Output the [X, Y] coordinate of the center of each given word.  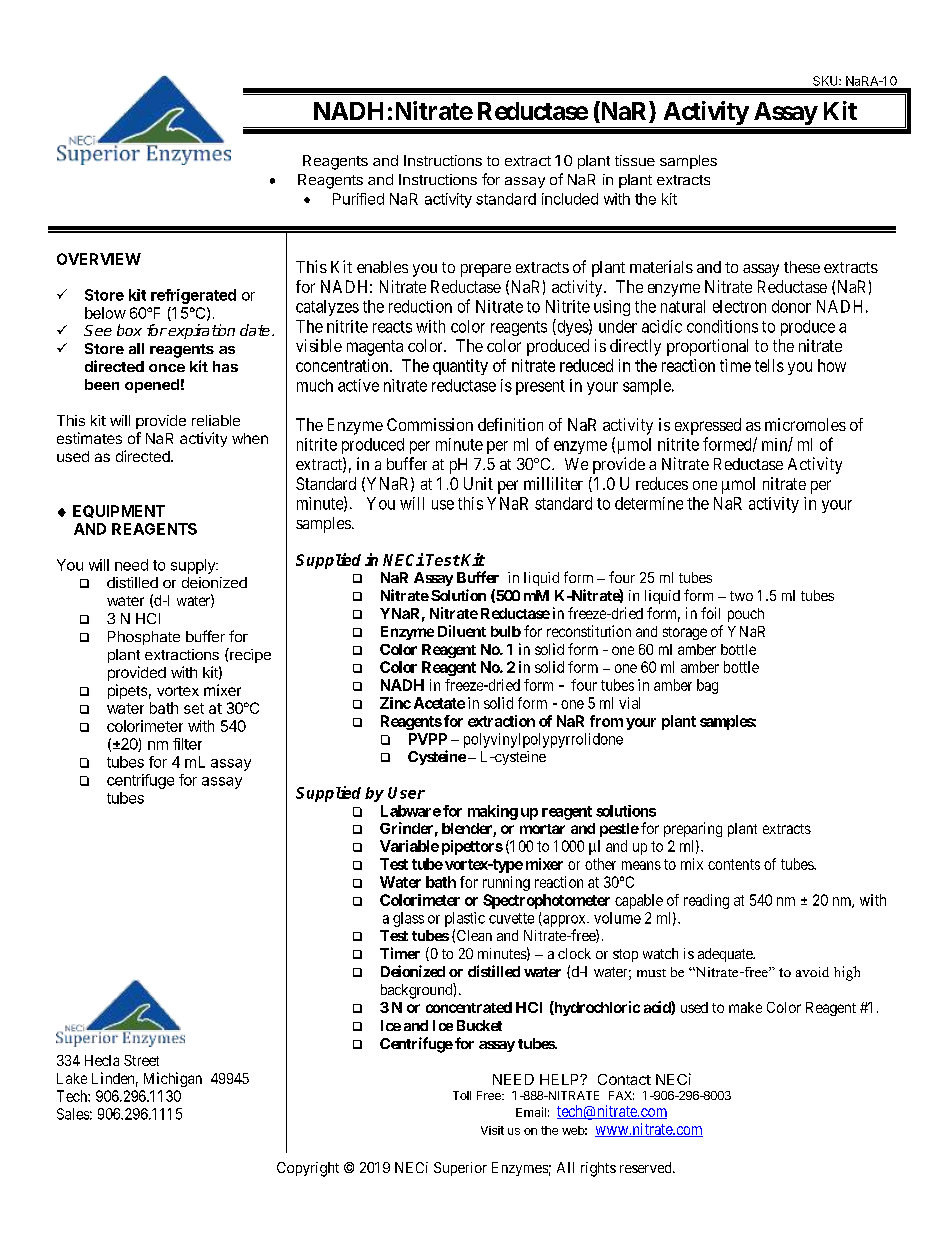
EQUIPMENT [119, 511]
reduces [662, 483]
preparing [693, 829]
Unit [478, 483]
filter [187, 744]
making [493, 812]
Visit [492, 1130]
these [802, 267]
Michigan [173, 1079]
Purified [358, 199]
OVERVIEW [99, 259]
